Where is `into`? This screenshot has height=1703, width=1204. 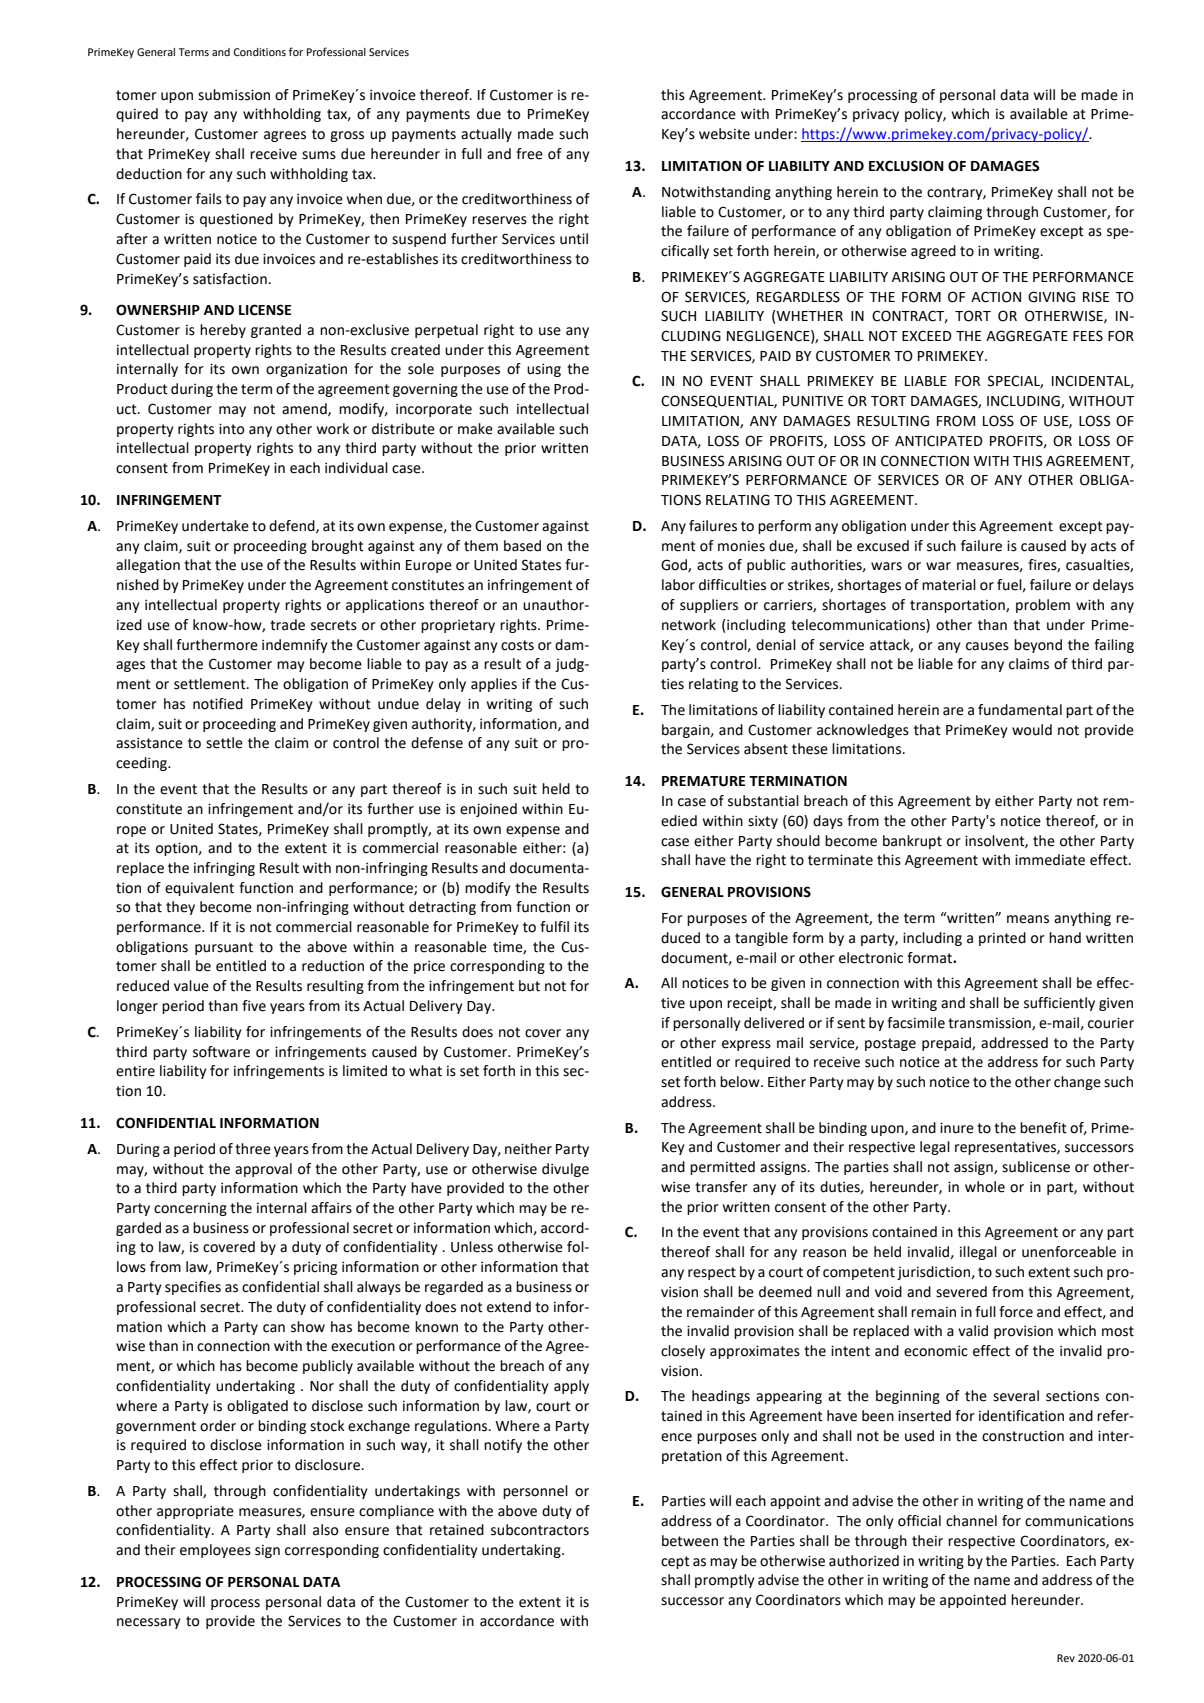
into is located at coordinates (231, 429).
